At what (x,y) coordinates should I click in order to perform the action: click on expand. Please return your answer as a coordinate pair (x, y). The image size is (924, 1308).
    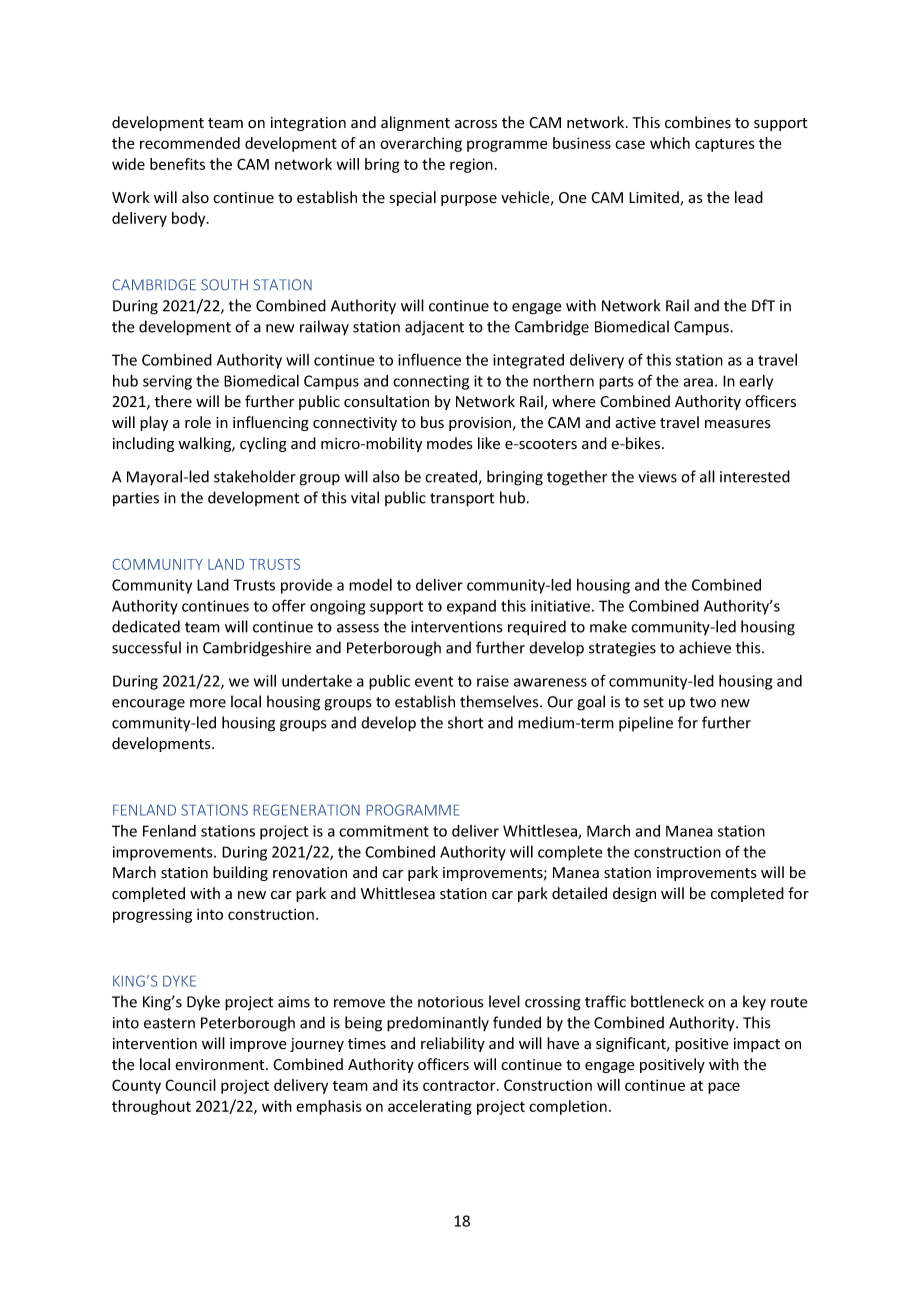
    Looking at the image, I should click on (471, 607).
